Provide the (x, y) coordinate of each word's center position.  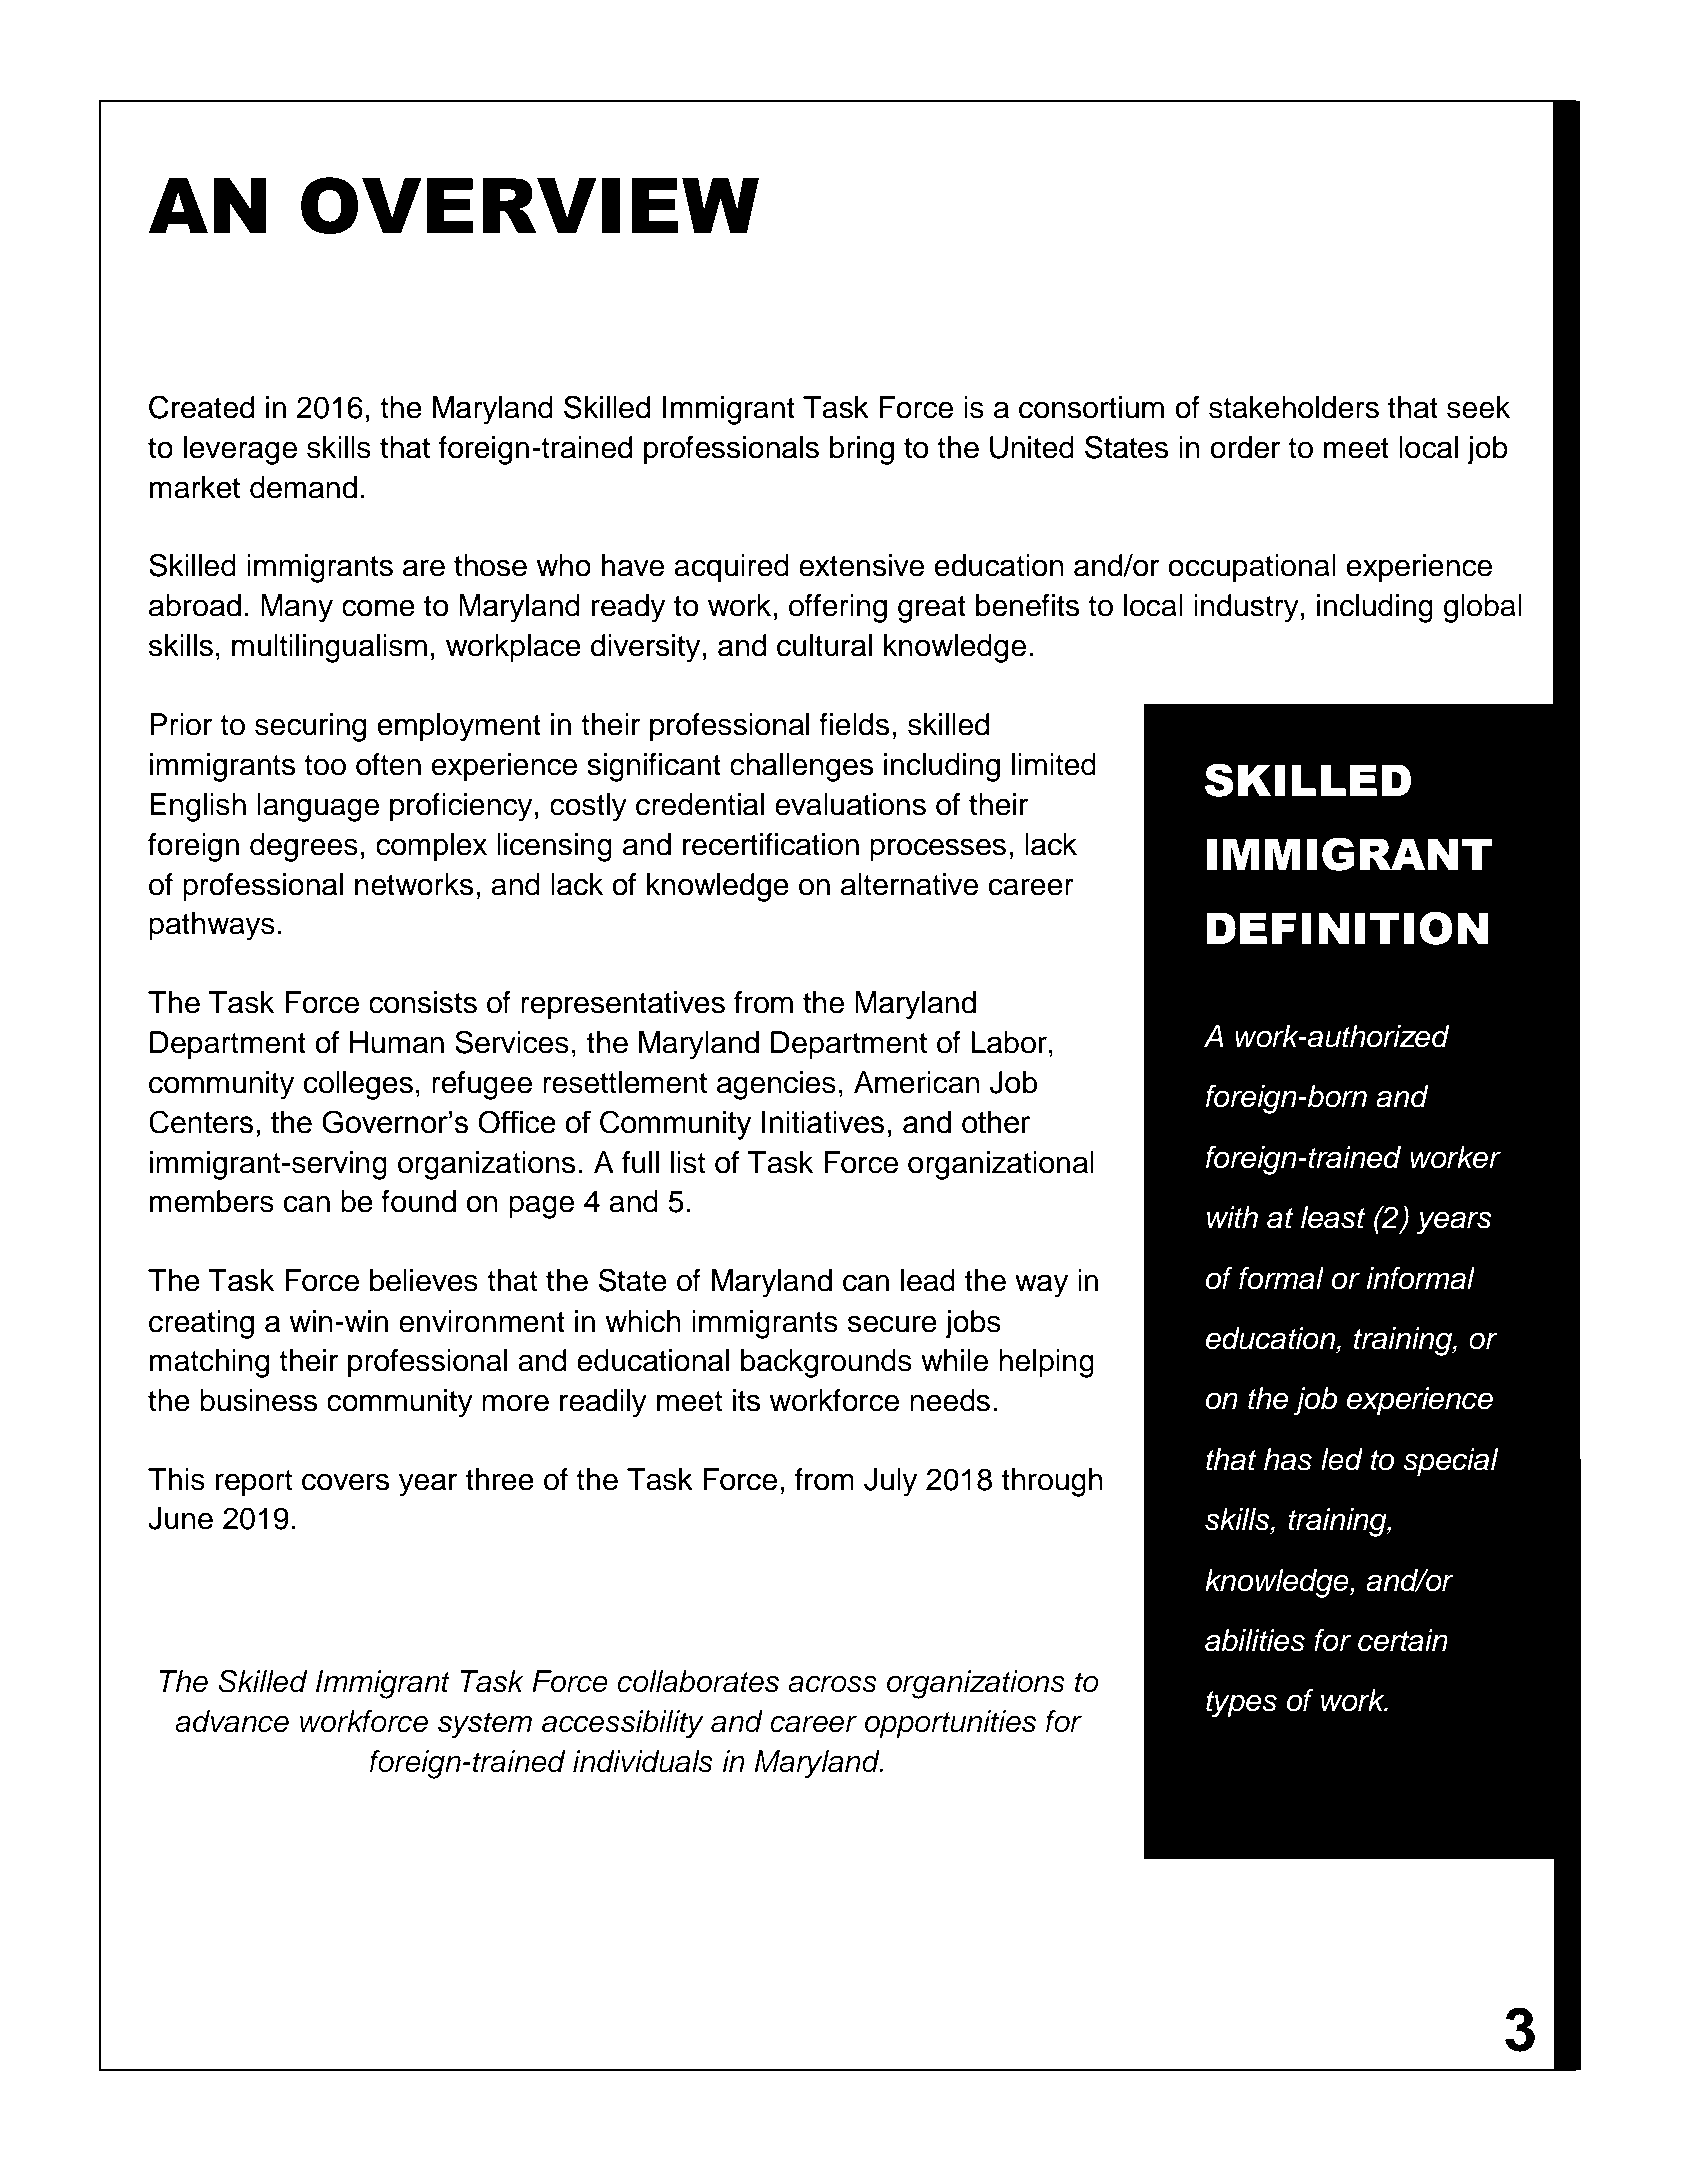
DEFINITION (1347, 928)
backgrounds (826, 1363)
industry (1246, 608)
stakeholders (1294, 407)
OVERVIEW (530, 205)
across (832, 1684)
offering (838, 608)
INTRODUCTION (295, 328)
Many (297, 608)
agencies (776, 1085)
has (1288, 1459)
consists (423, 1002)
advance (232, 1721)
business (258, 1400)
